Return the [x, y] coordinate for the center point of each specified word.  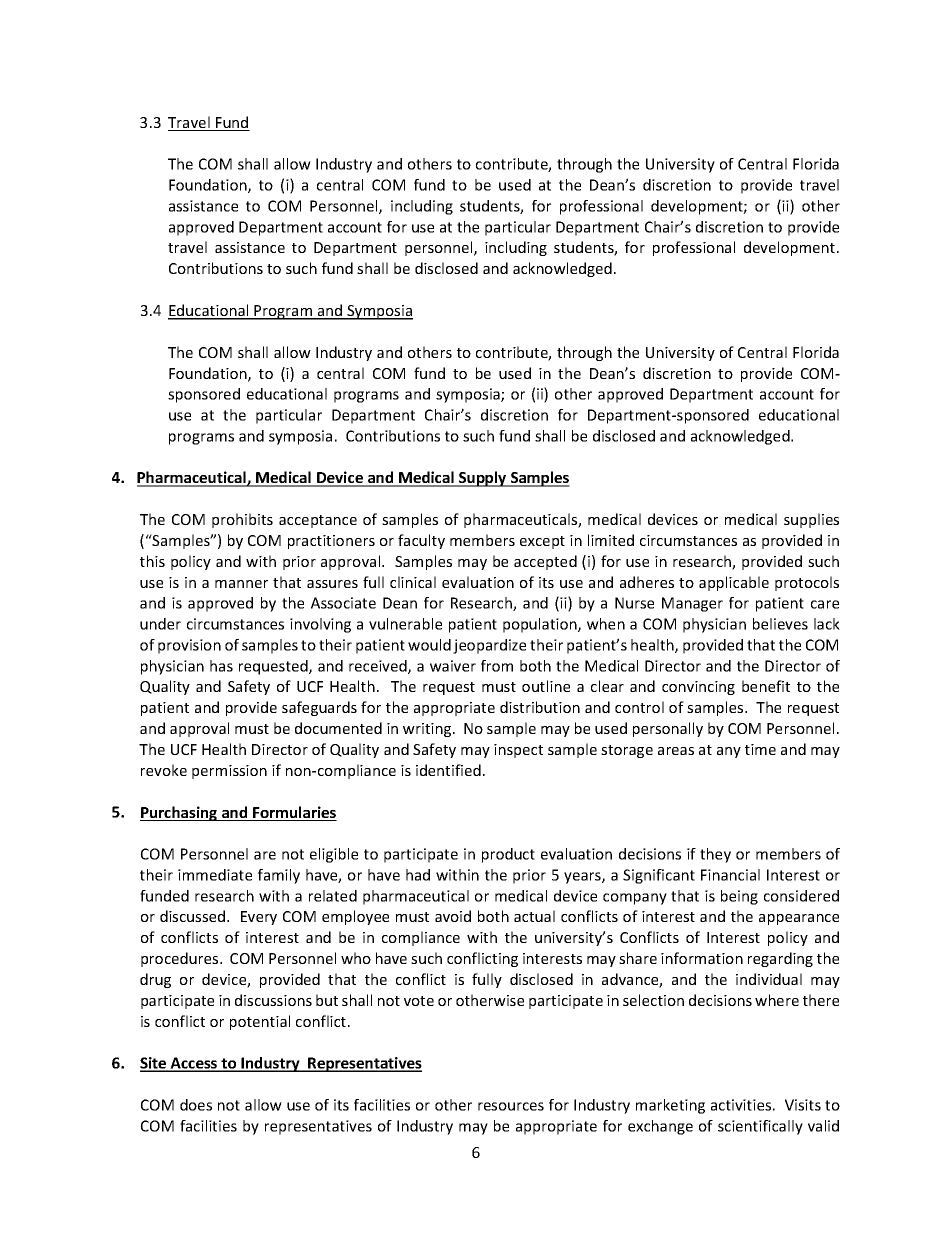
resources [511, 1106]
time [760, 749]
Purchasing [180, 813]
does [196, 1105]
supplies [811, 520]
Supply [483, 479]
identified [448, 770]
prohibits [242, 520]
